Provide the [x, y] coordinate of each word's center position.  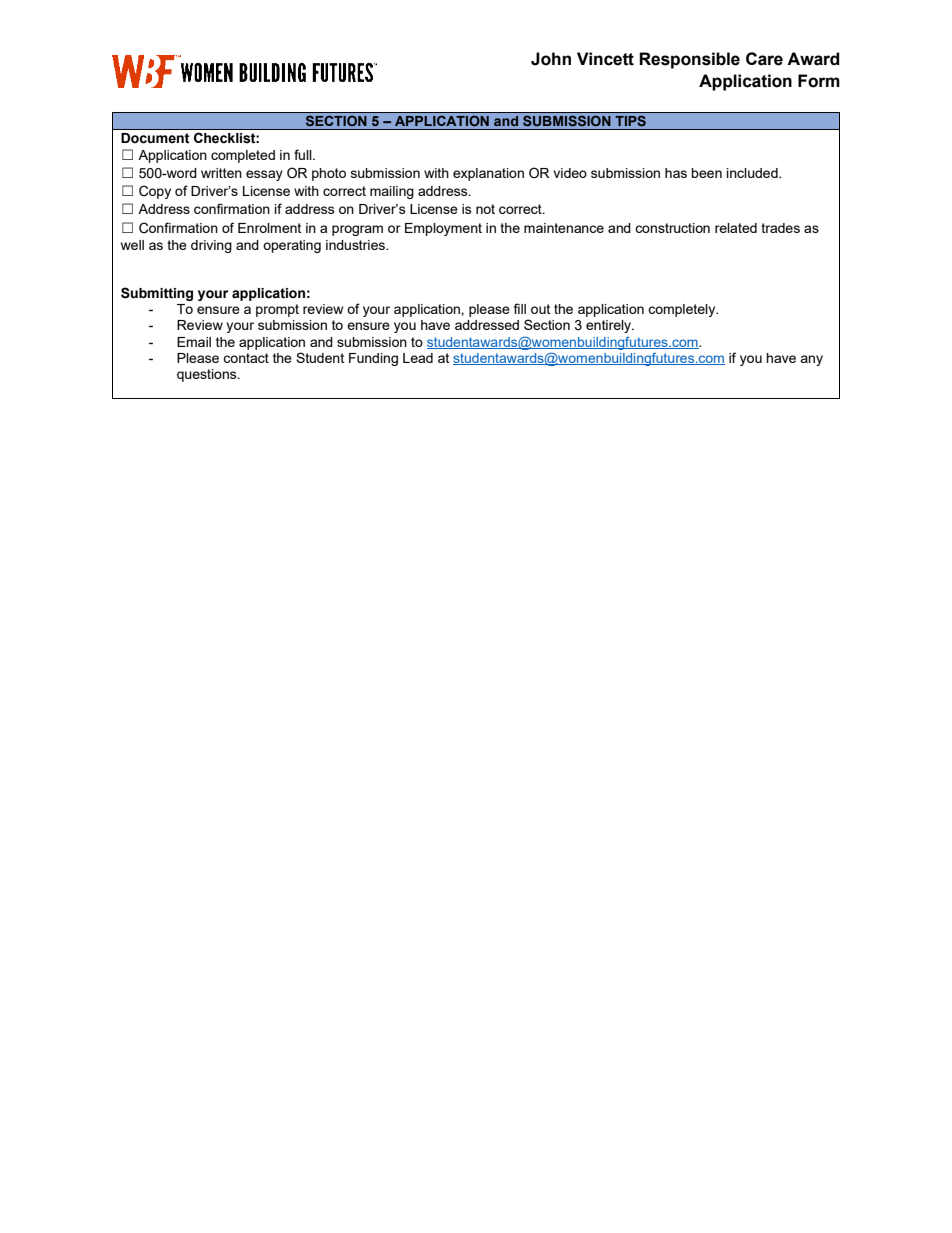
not [485, 209]
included [753, 173]
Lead [418, 358]
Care [764, 59]
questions [208, 375]
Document [155, 138]
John [551, 59]
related [736, 228]
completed [243, 156]
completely [683, 310]
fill [520, 308]
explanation [488, 174]
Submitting [157, 294]
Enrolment [269, 228]
